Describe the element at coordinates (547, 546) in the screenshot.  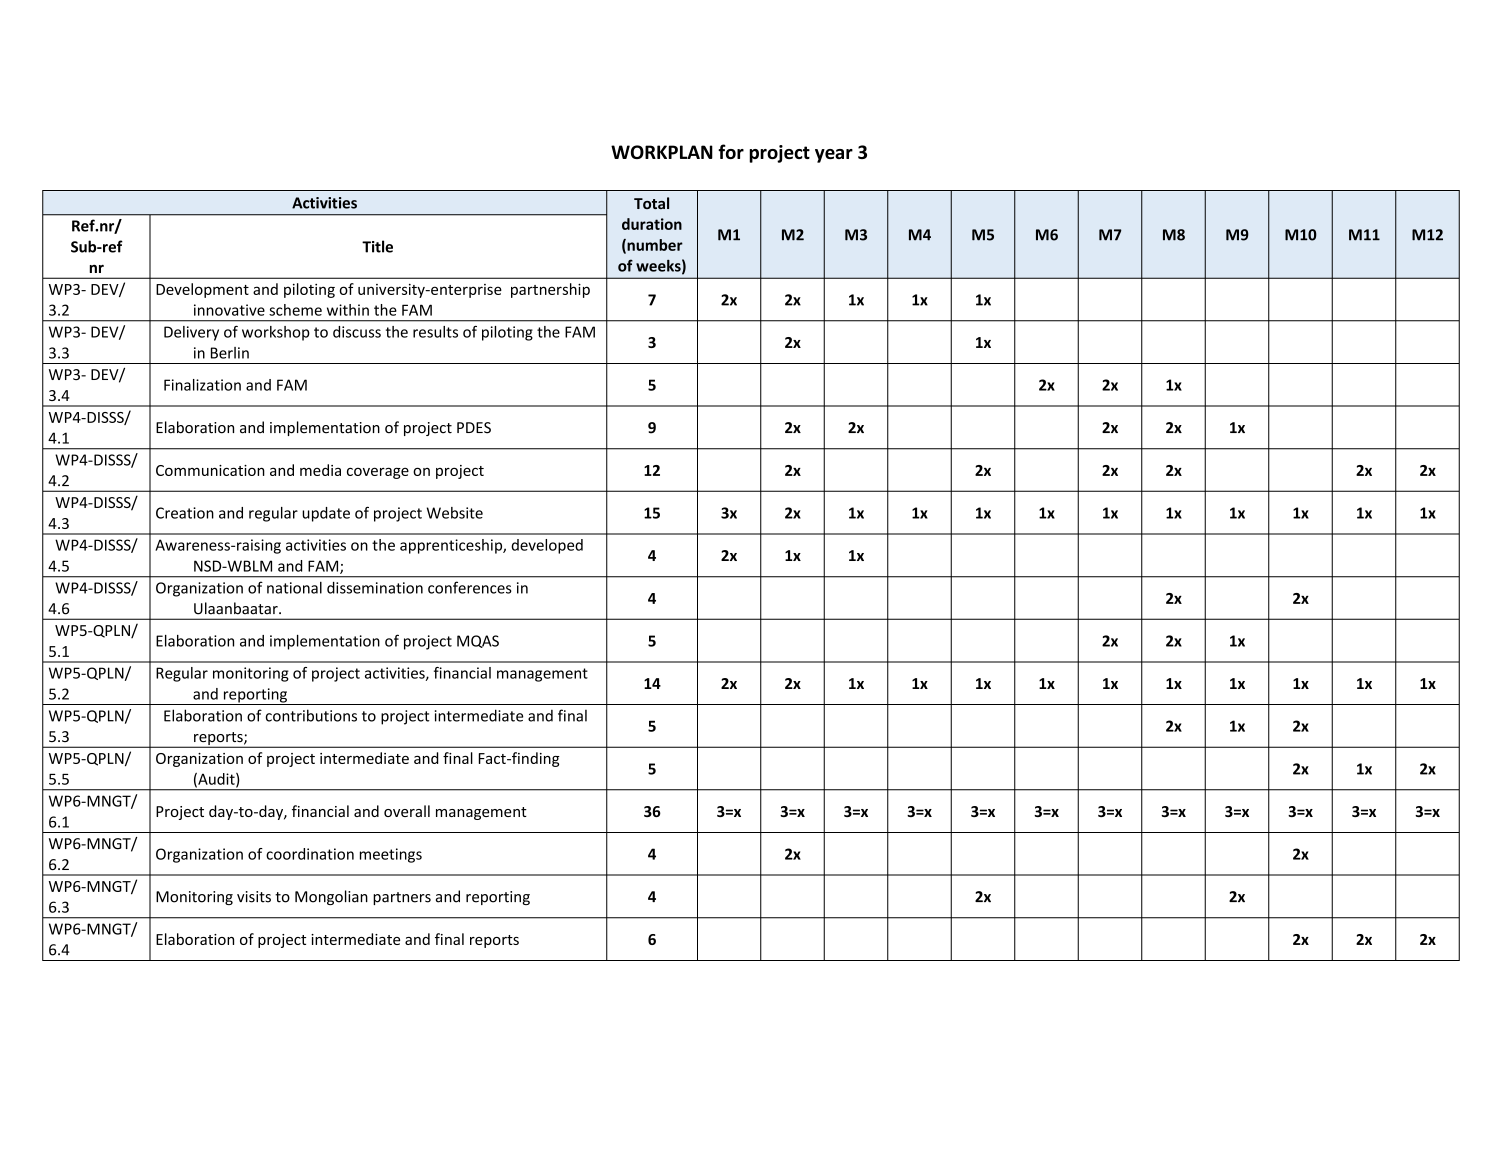
I see `developed` at that location.
